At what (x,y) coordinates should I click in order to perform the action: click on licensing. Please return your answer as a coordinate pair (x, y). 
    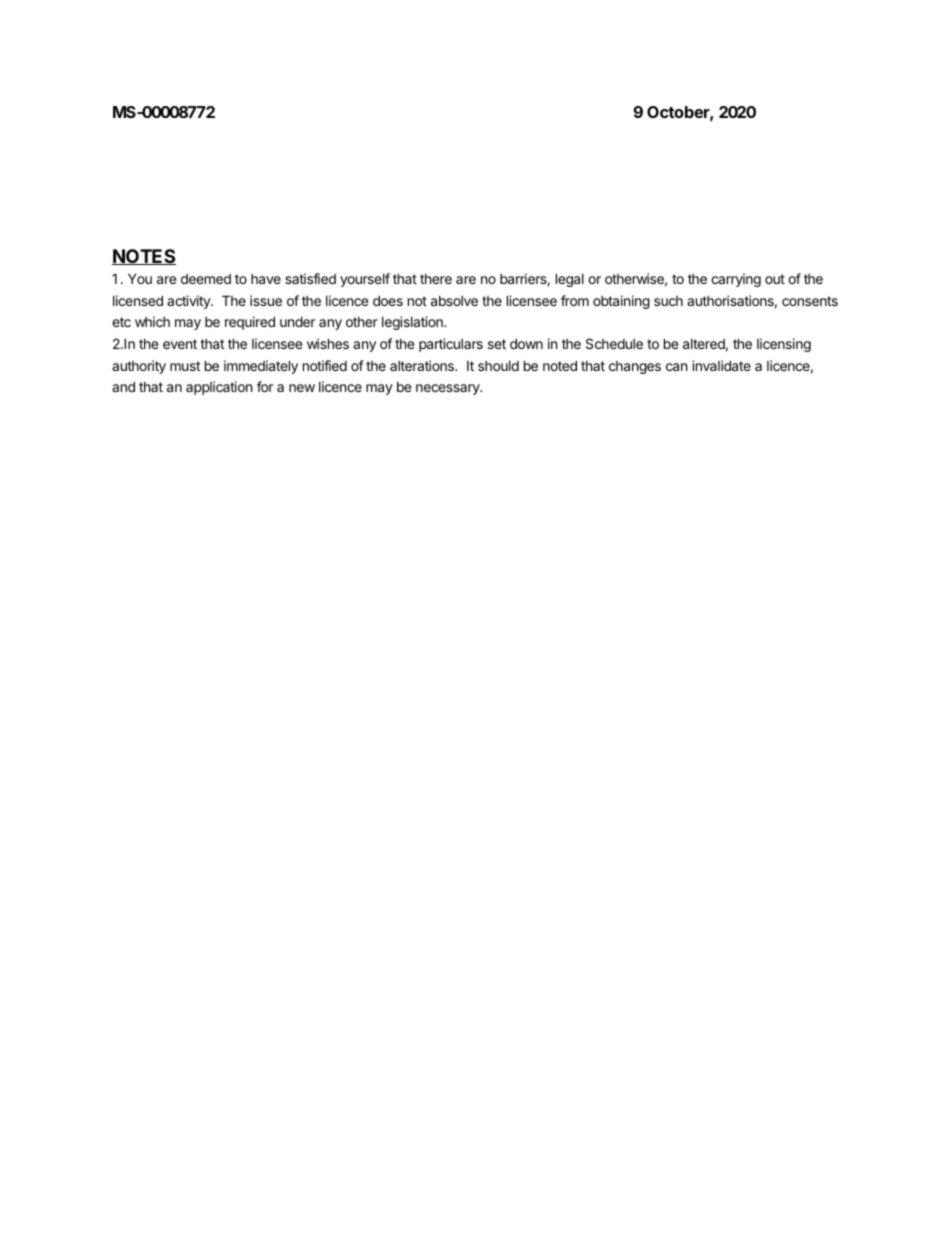
    Looking at the image, I should click on (784, 345).
